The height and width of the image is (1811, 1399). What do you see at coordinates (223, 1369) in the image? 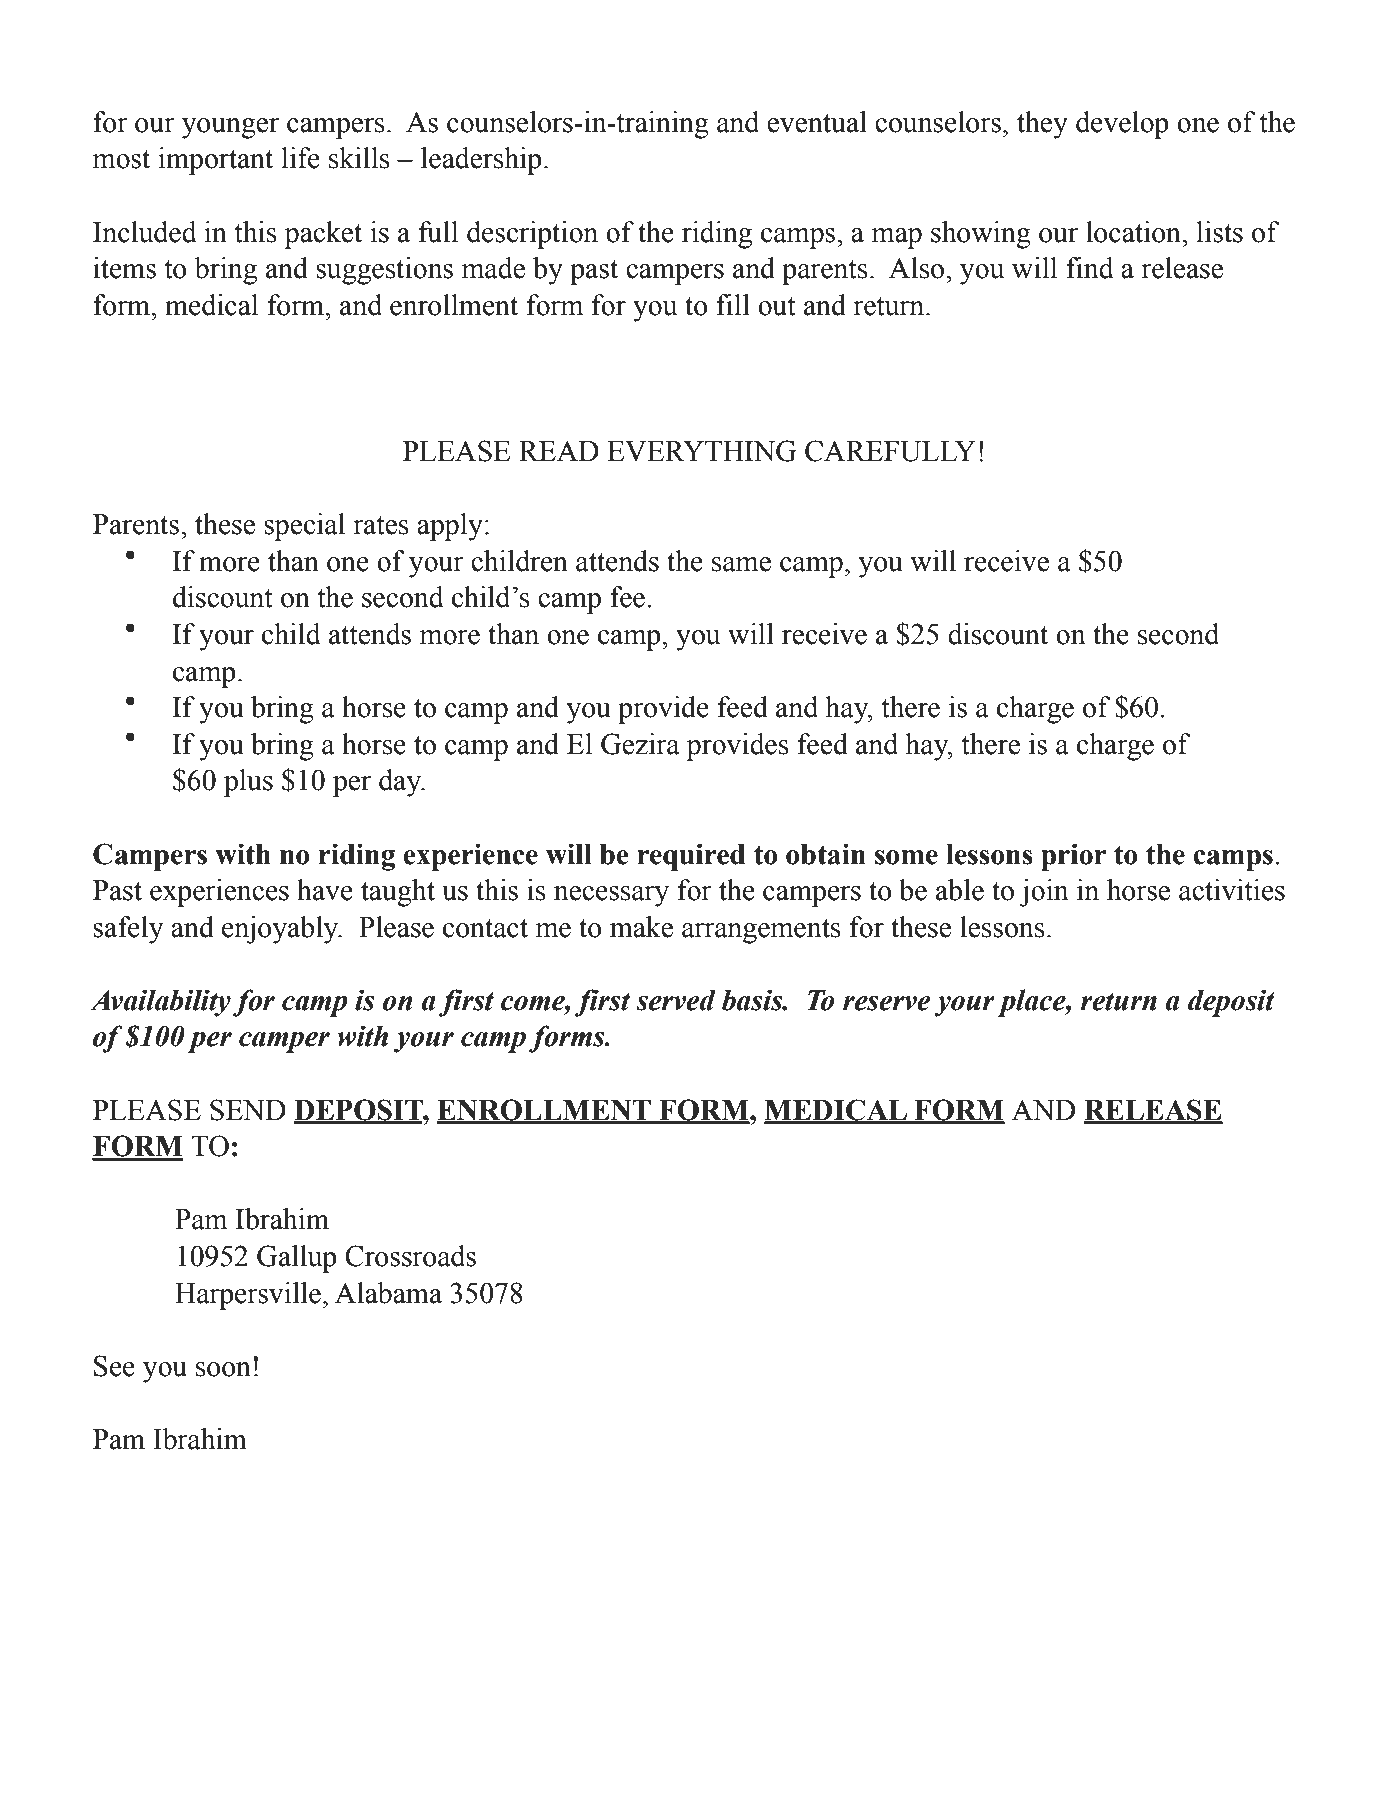
I see `soon` at bounding box center [223, 1369].
